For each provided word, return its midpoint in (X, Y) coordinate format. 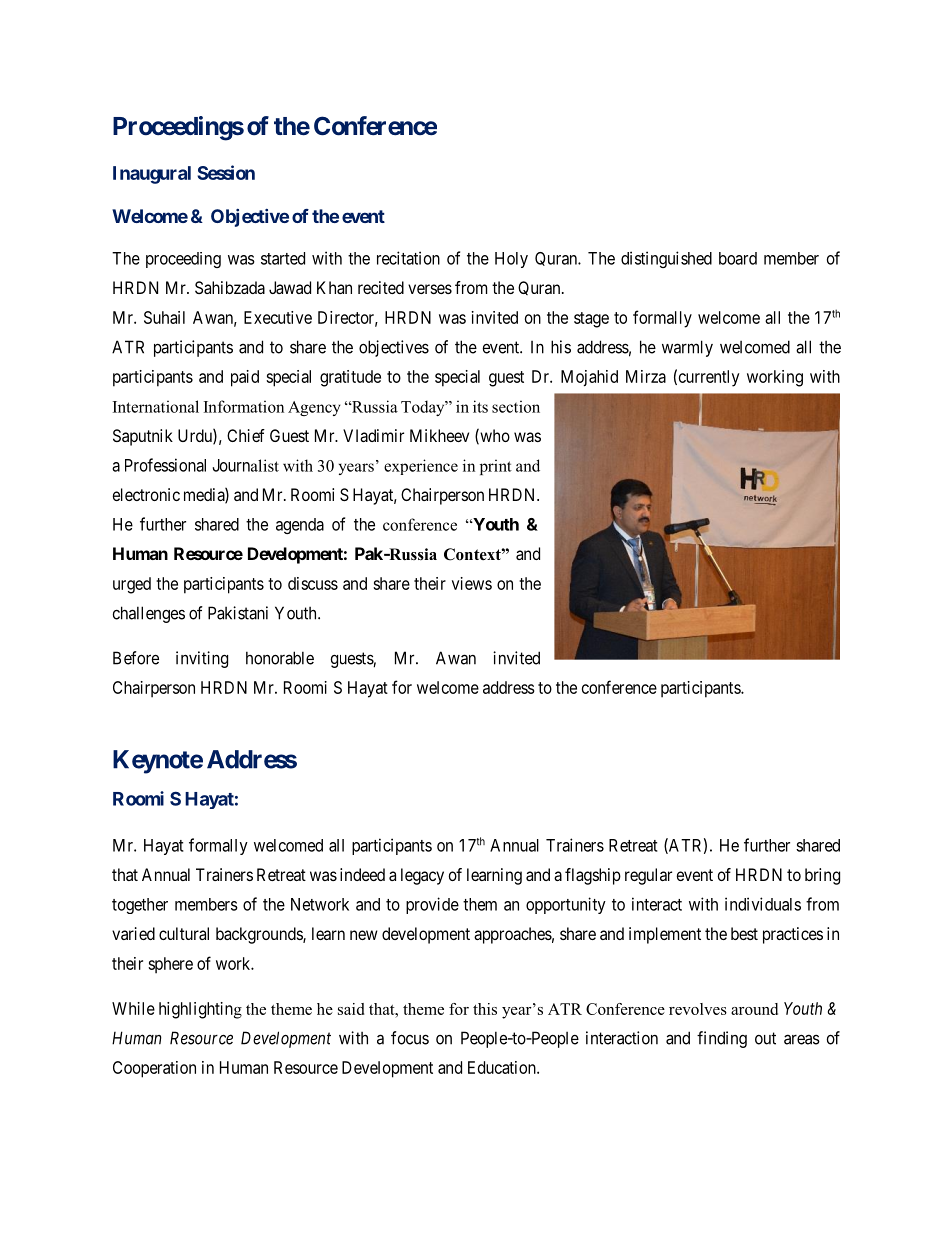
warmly (687, 348)
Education (503, 1067)
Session (226, 172)
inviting (202, 659)
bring (822, 876)
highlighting (200, 1010)
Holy (511, 260)
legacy (422, 876)
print (496, 467)
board (738, 258)
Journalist (246, 465)
